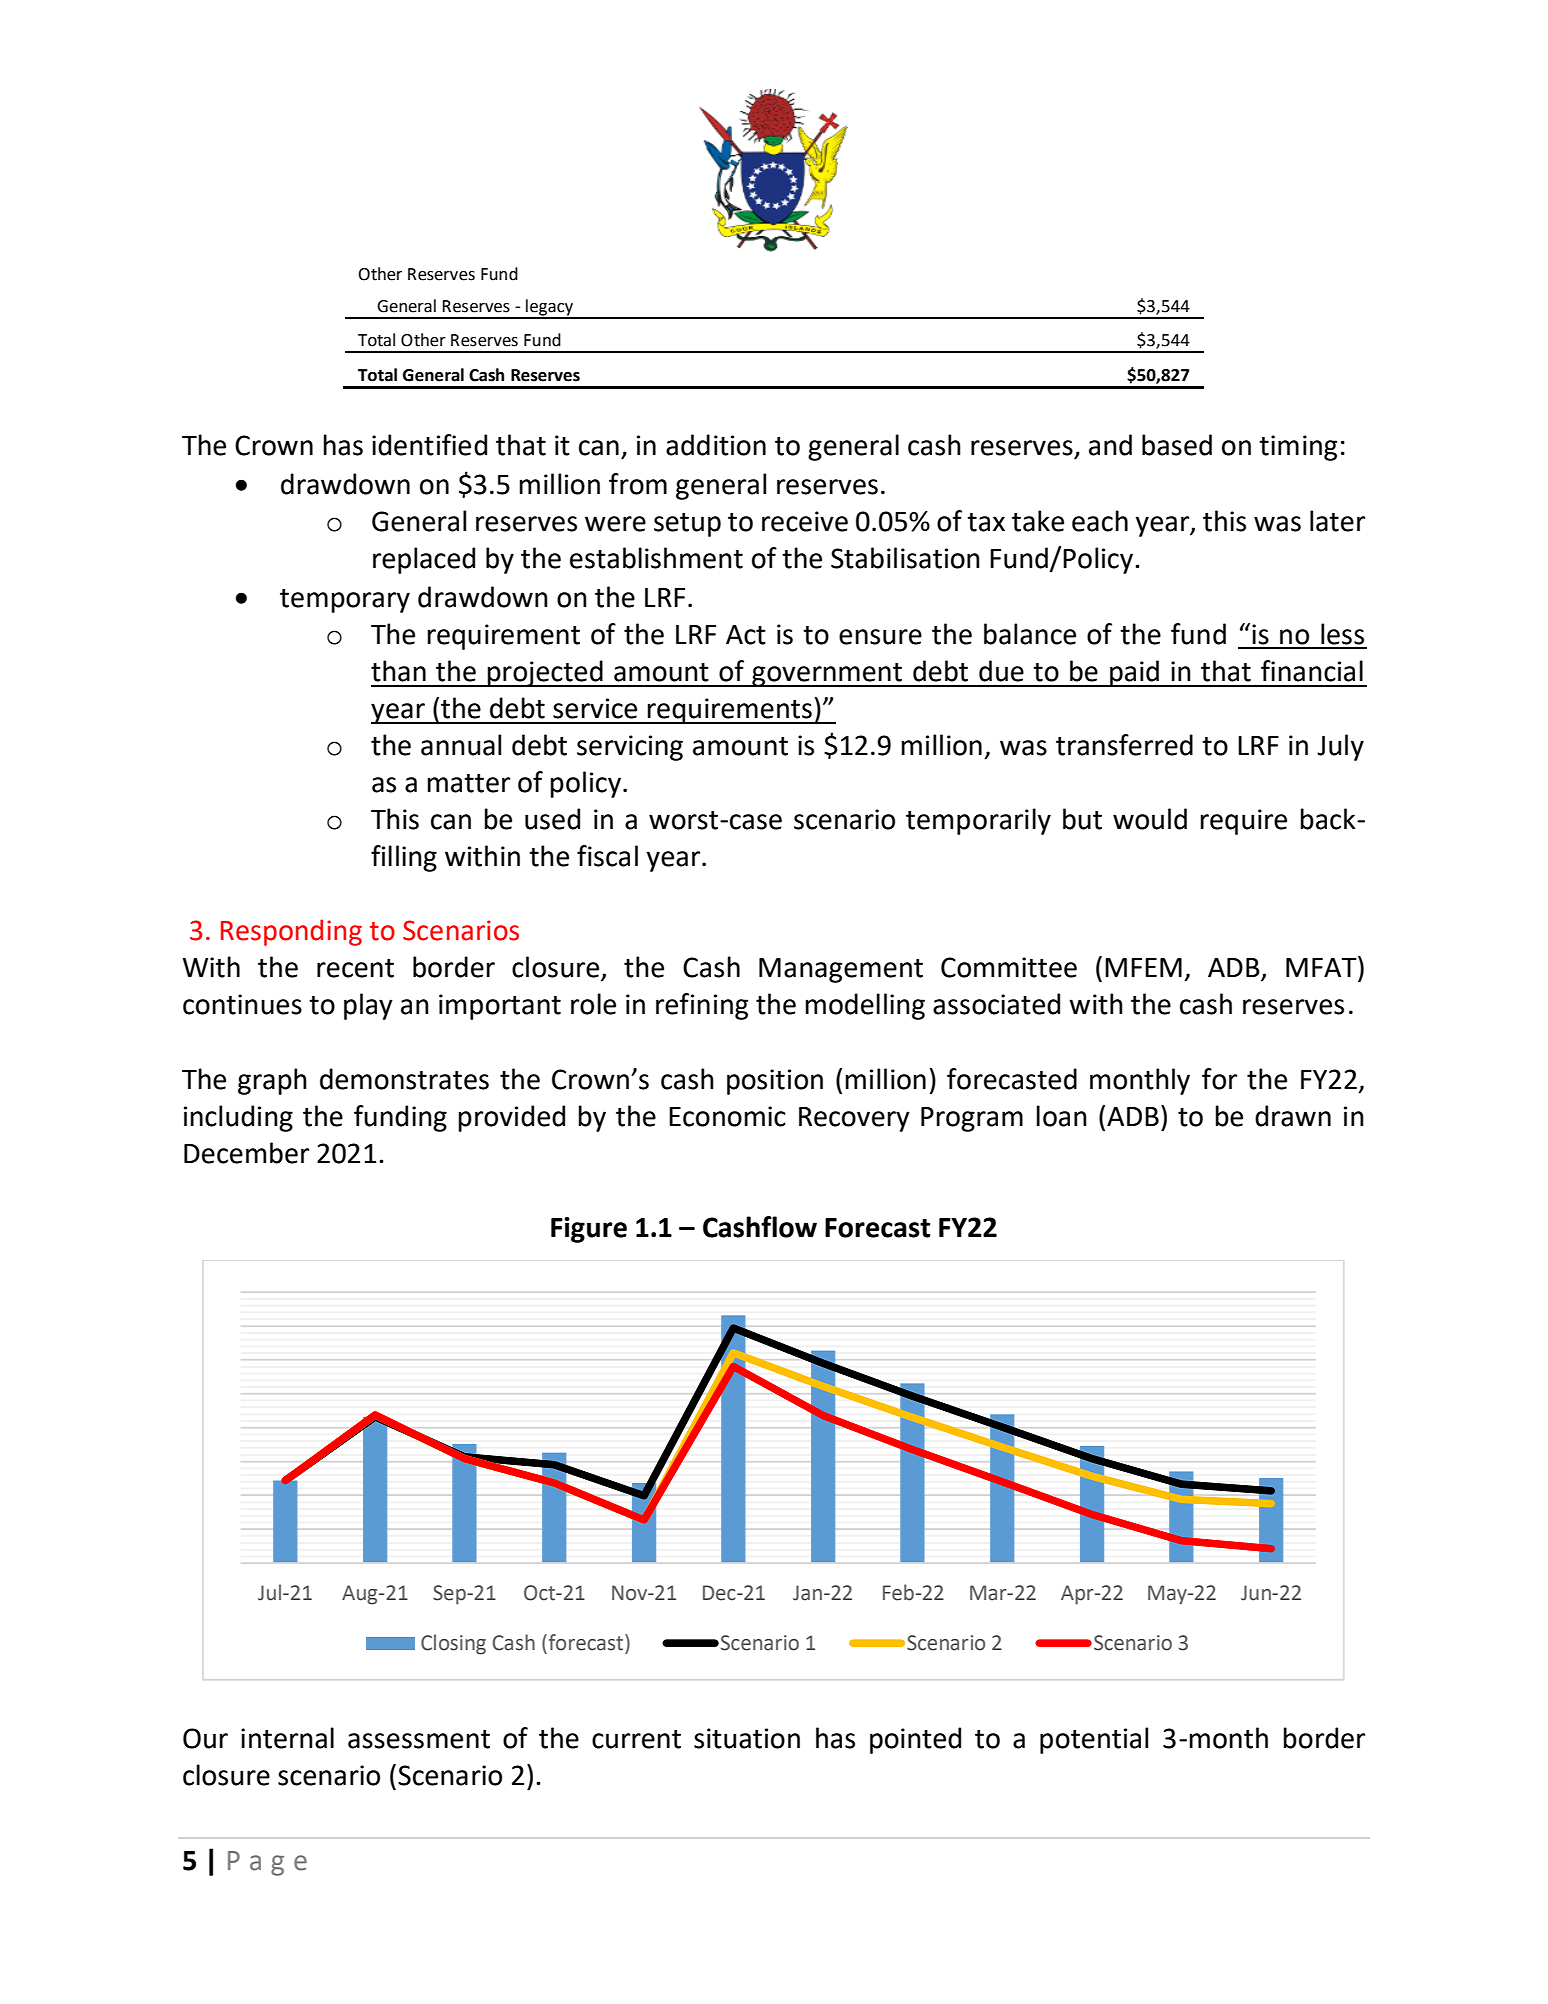 The width and height of the screenshot is (1548, 2004). Describe the element at coordinates (827, 675) in the screenshot. I see `government` at that location.
